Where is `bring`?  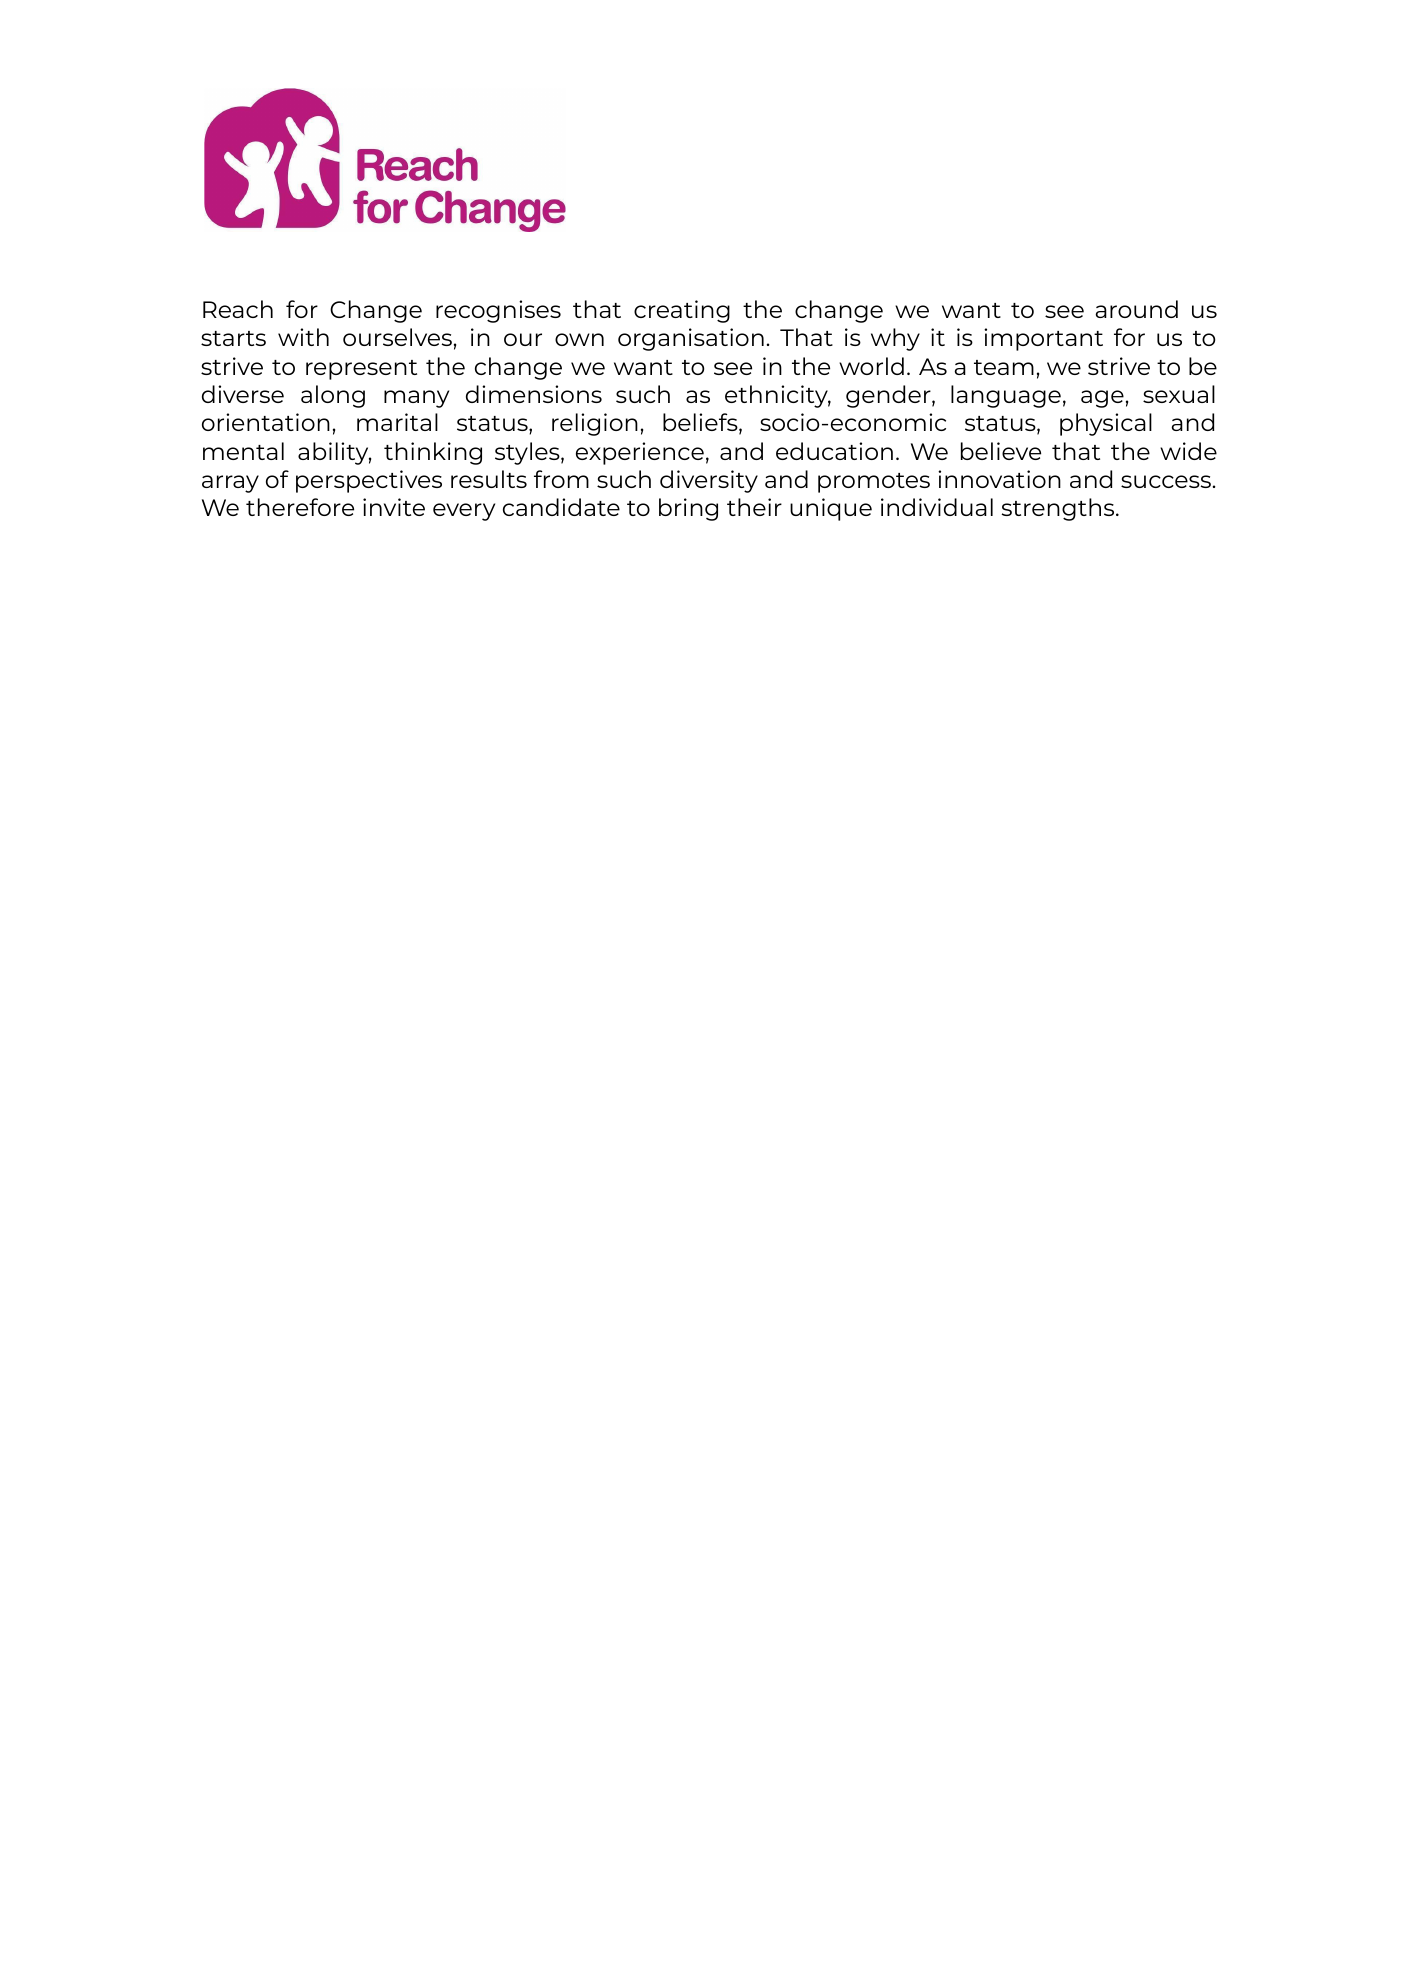 bring is located at coordinates (688, 509).
